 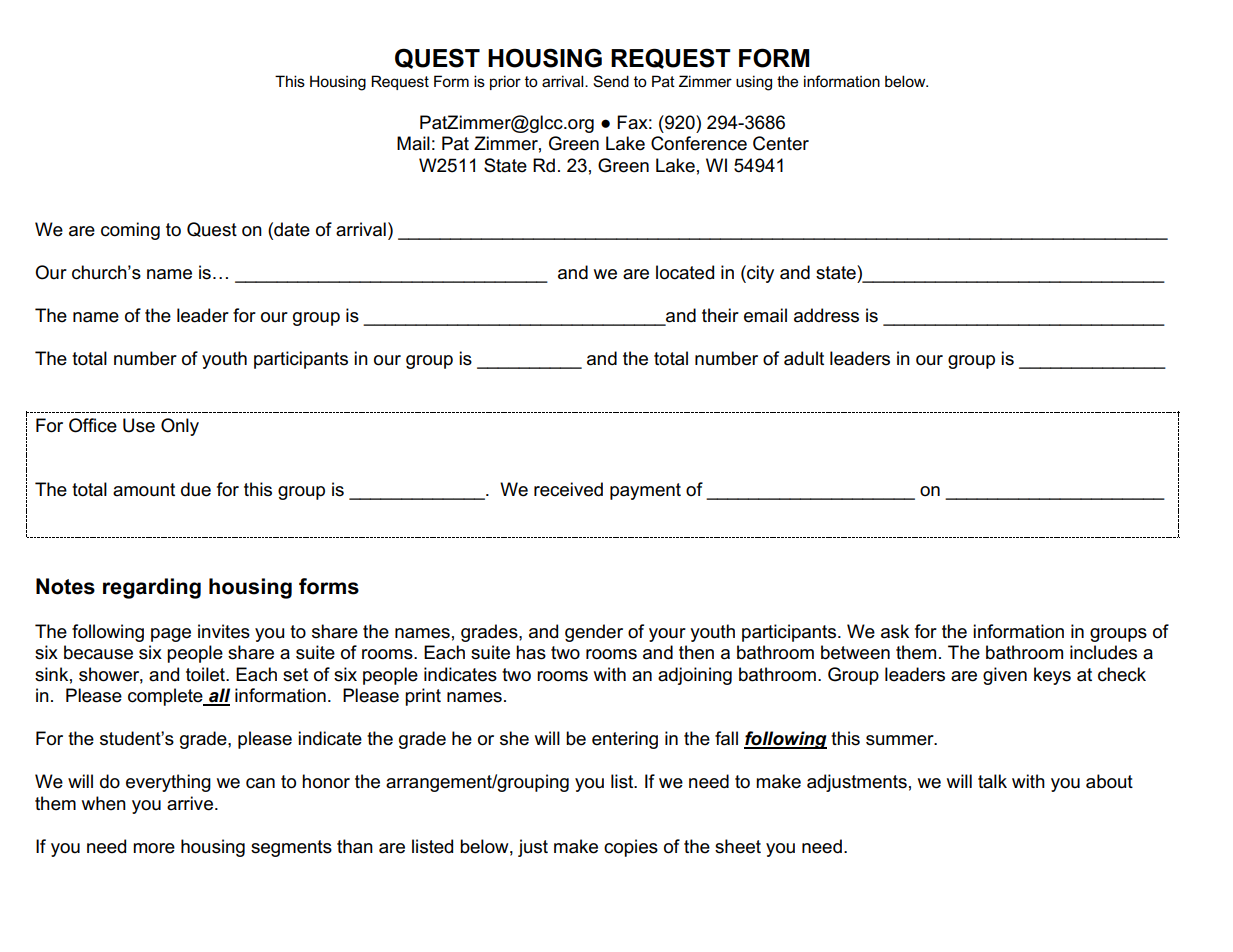 What do you see at coordinates (568, 489) in the screenshot?
I see `received` at bounding box center [568, 489].
